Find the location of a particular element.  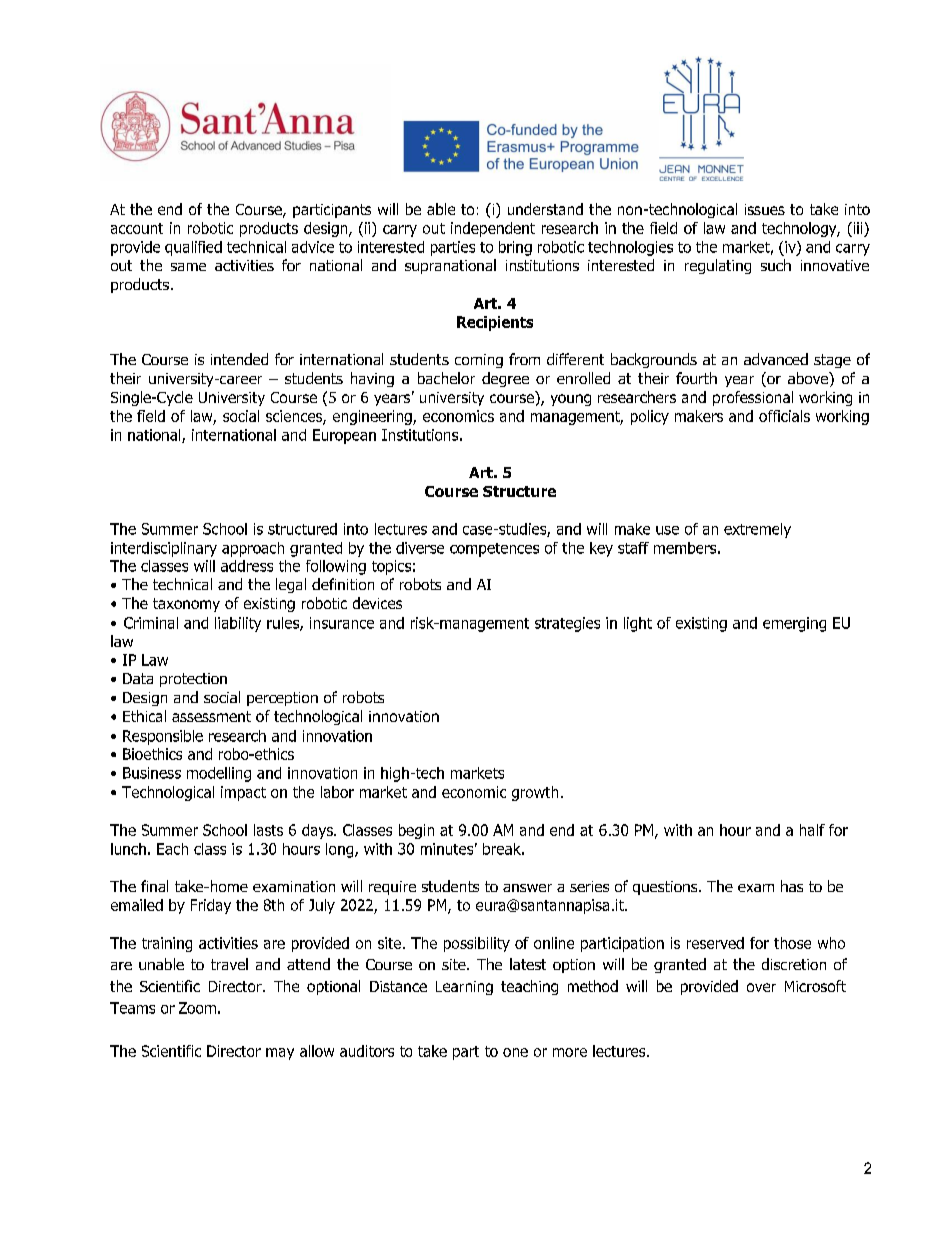

modelling is located at coordinates (219, 774).
